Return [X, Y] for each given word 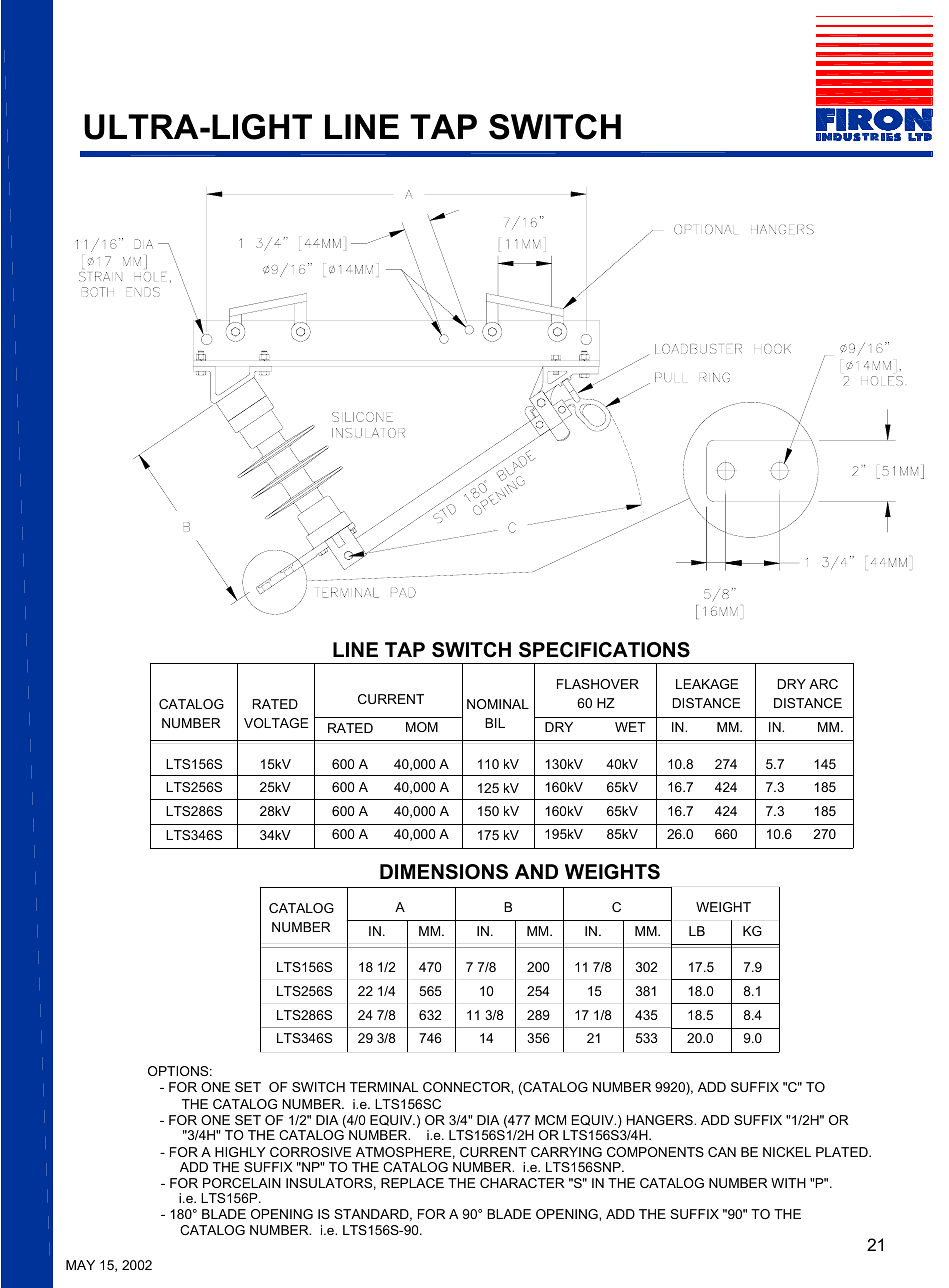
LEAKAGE [707, 684]
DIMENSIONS [444, 872]
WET [630, 727]
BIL [495, 723]
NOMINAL [498, 704]
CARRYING [566, 1152]
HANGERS [661, 1120]
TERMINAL [384, 1087]
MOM [422, 727]
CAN [722, 1152]
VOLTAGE [276, 723]
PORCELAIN [242, 1183]
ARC [823, 684]
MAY [80, 1265]
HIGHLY [240, 1152]
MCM [550, 1120]
